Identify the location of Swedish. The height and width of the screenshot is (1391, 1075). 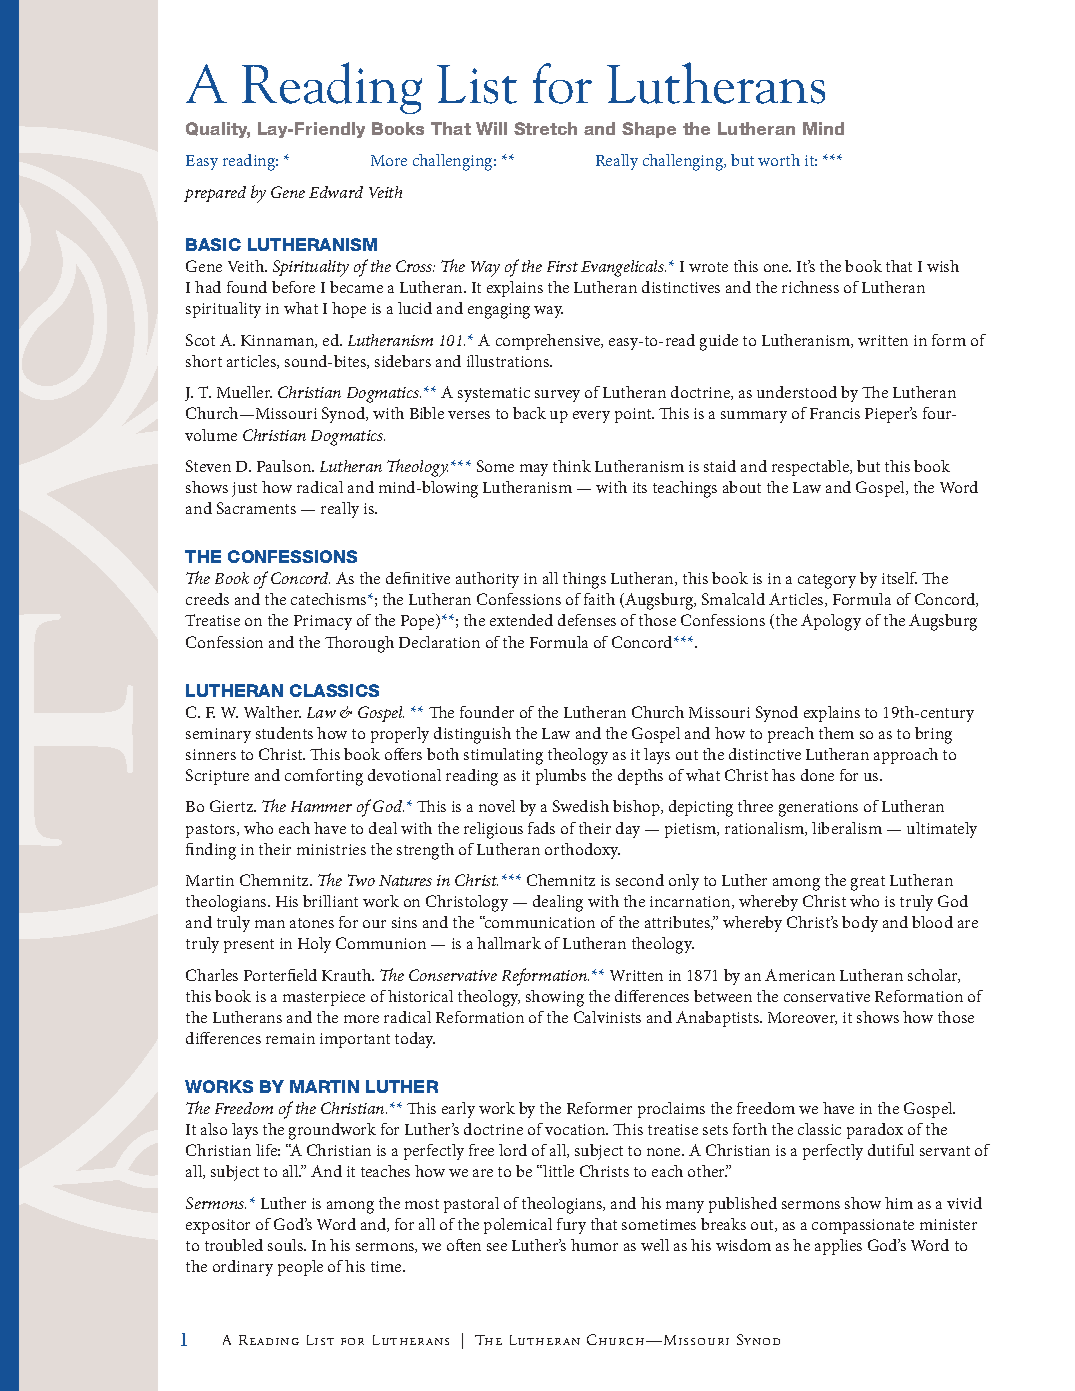
(581, 806).
